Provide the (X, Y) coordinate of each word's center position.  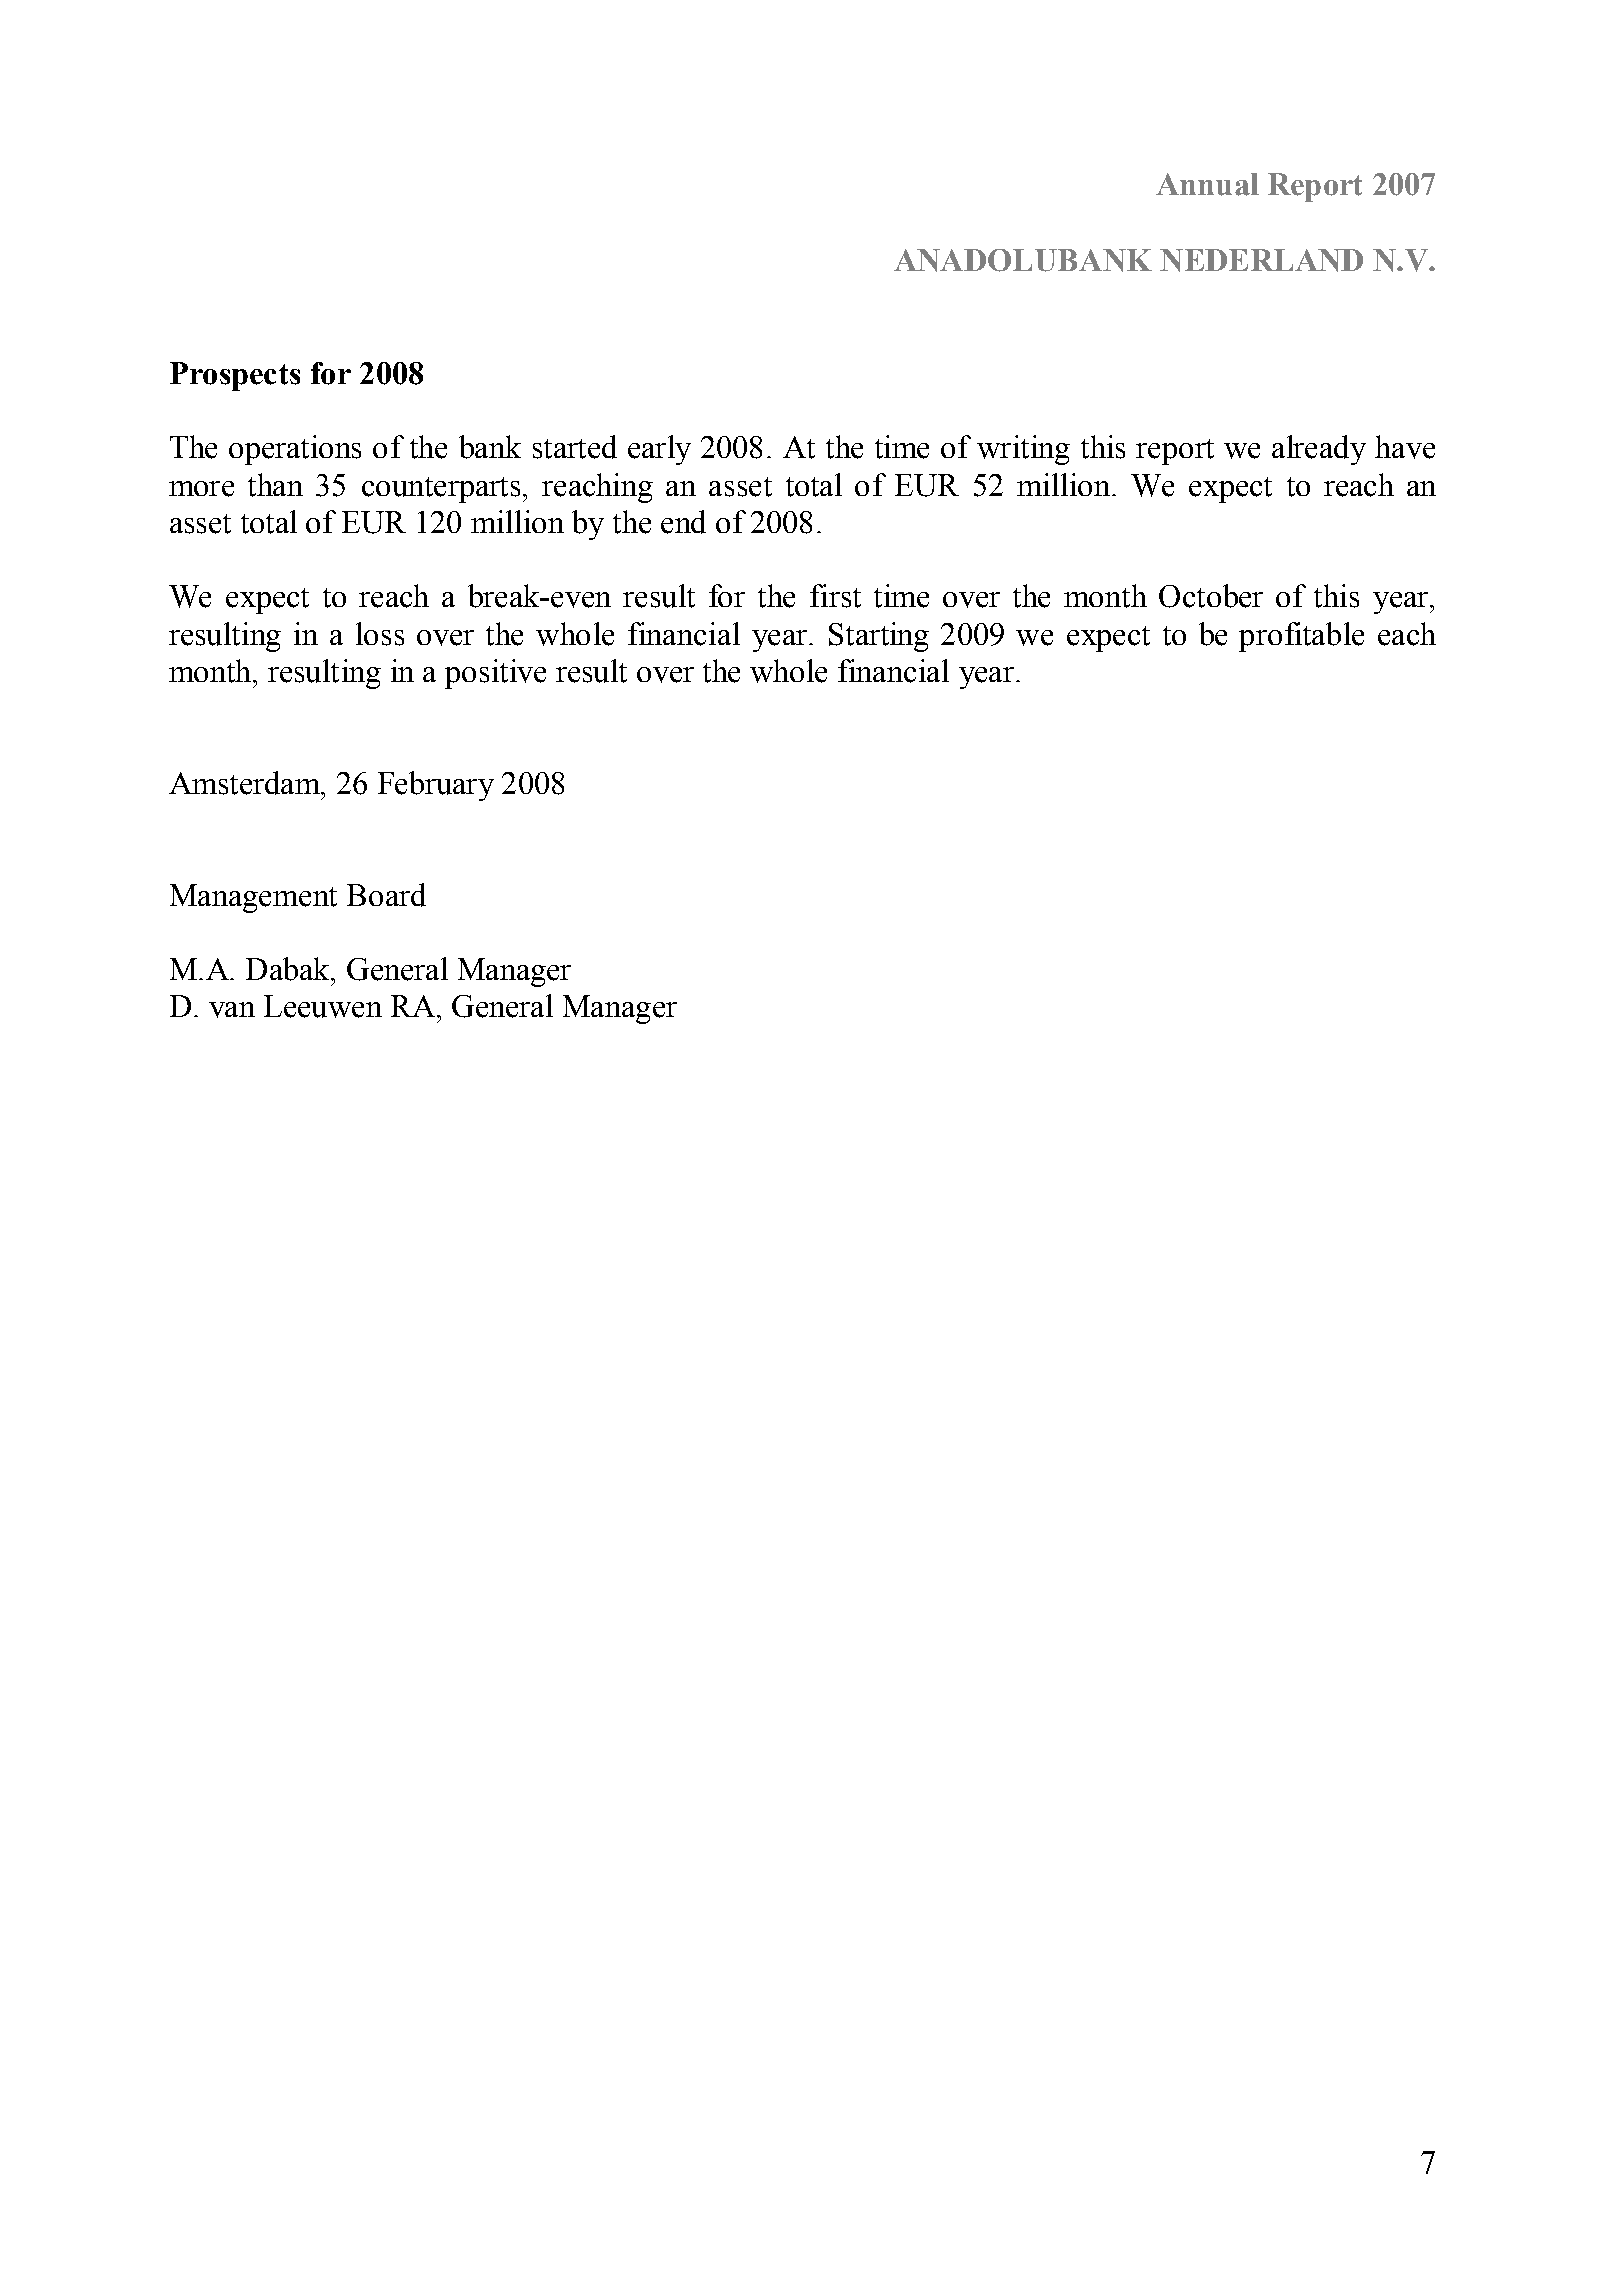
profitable (1301, 637)
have (1405, 447)
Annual (1207, 184)
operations (295, 450)
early (659, 450)
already (1319, 450)
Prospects (235, 376)
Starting (879, 637)
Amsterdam (246, 783)
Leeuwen (323, 1006)
